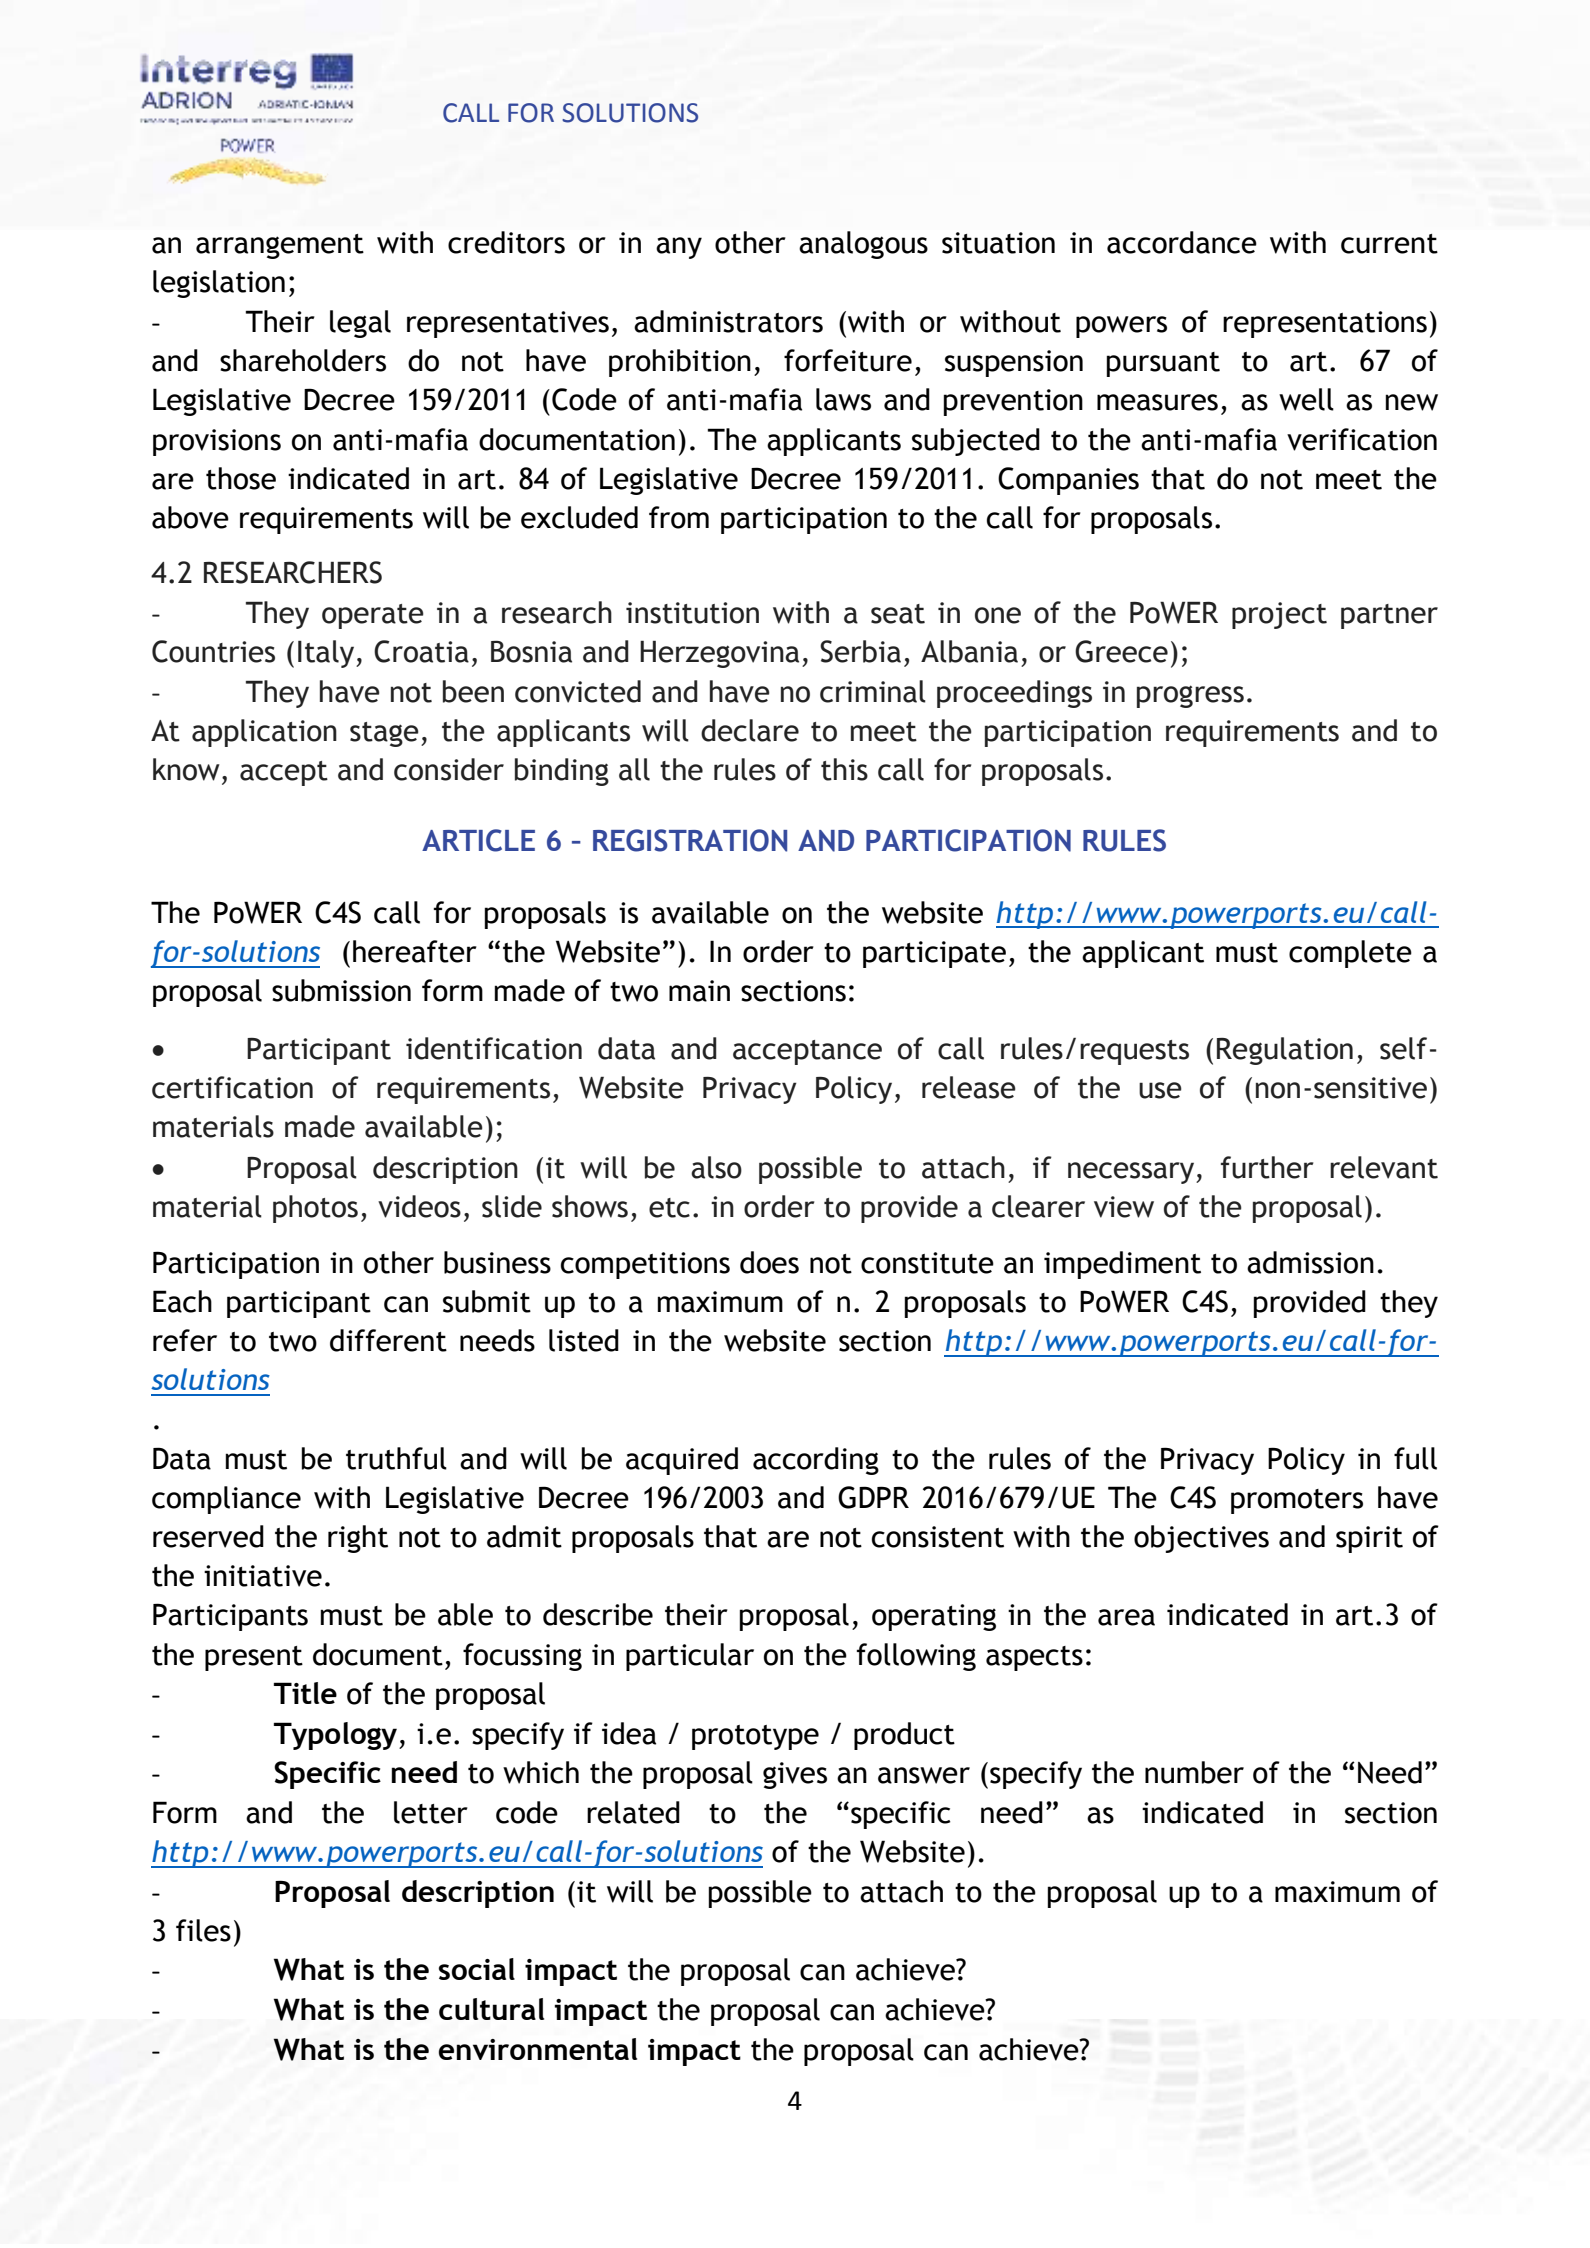 This screenshot has height=2248, width=1590. Describe the element at coordinates (1267, 1167) in the screenshot. I see `further` at that location.
